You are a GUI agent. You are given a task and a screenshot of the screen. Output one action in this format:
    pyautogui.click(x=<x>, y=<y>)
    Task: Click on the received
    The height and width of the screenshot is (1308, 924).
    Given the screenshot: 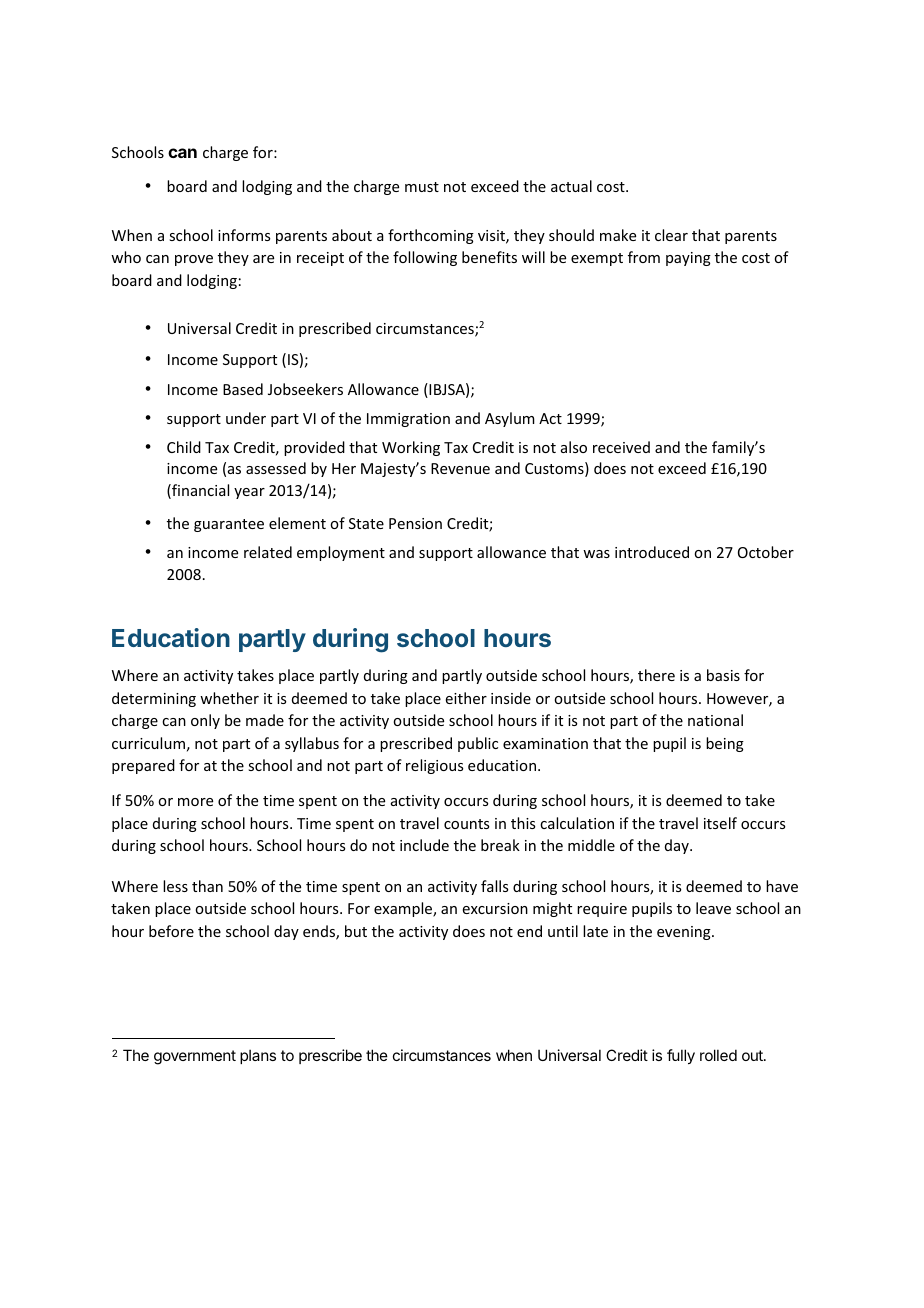 What is the action you would take?
    pyautogui.click(x=621, y=447)
